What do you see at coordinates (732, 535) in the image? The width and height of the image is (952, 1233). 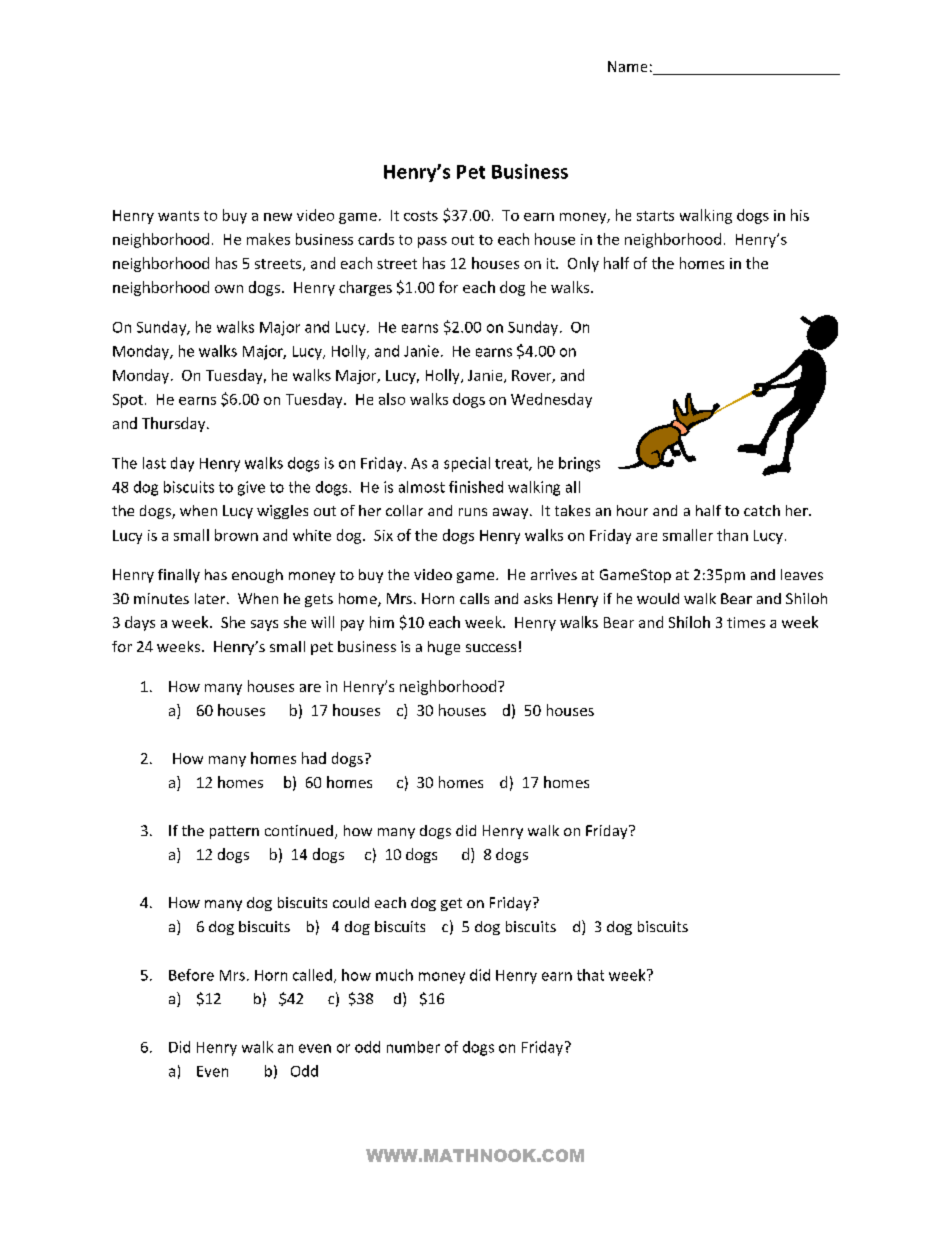 I see `than` at bounding box center [732, 535].
